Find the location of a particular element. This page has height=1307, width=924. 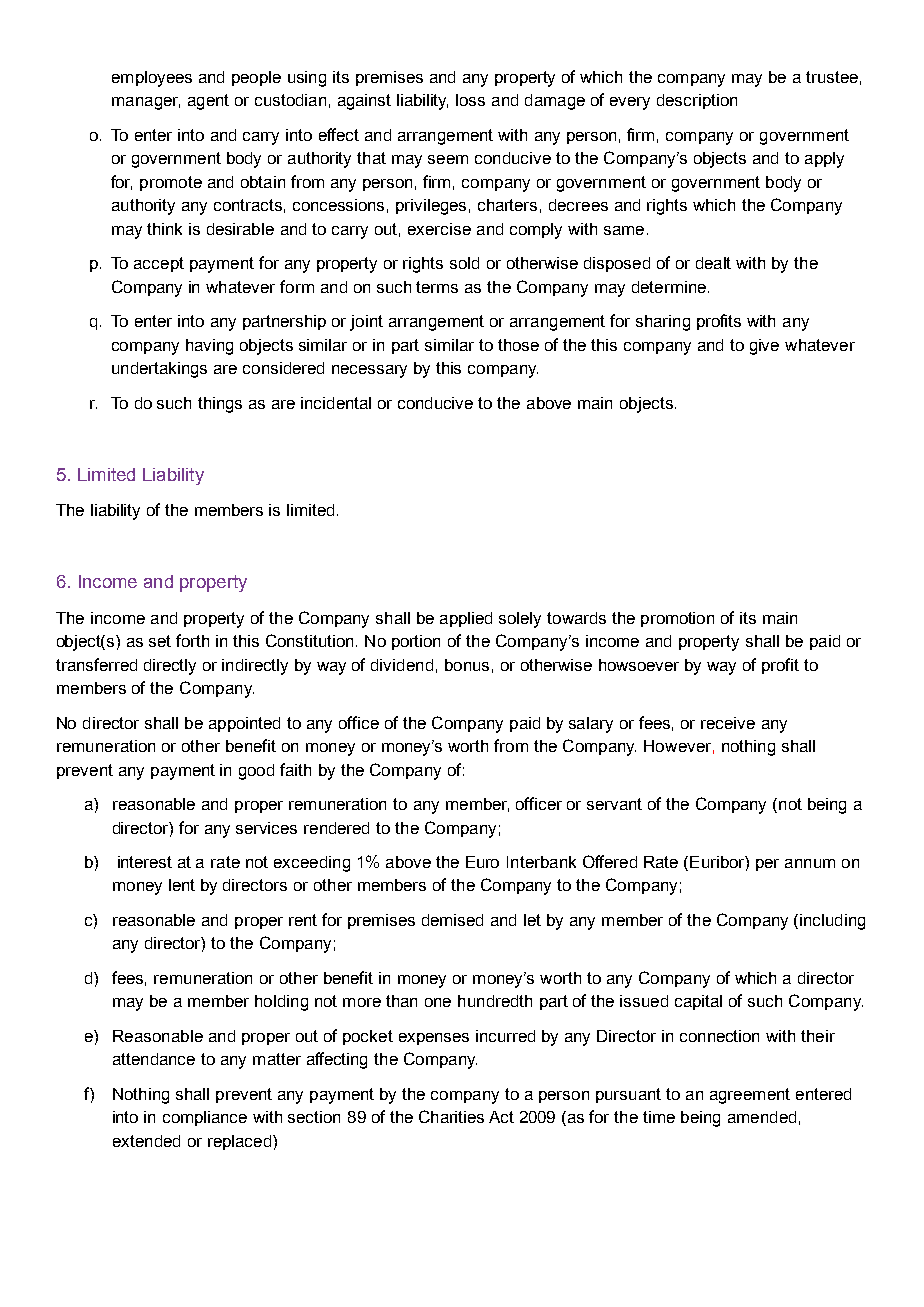

compliance is located at coordinates (205, 1118).
